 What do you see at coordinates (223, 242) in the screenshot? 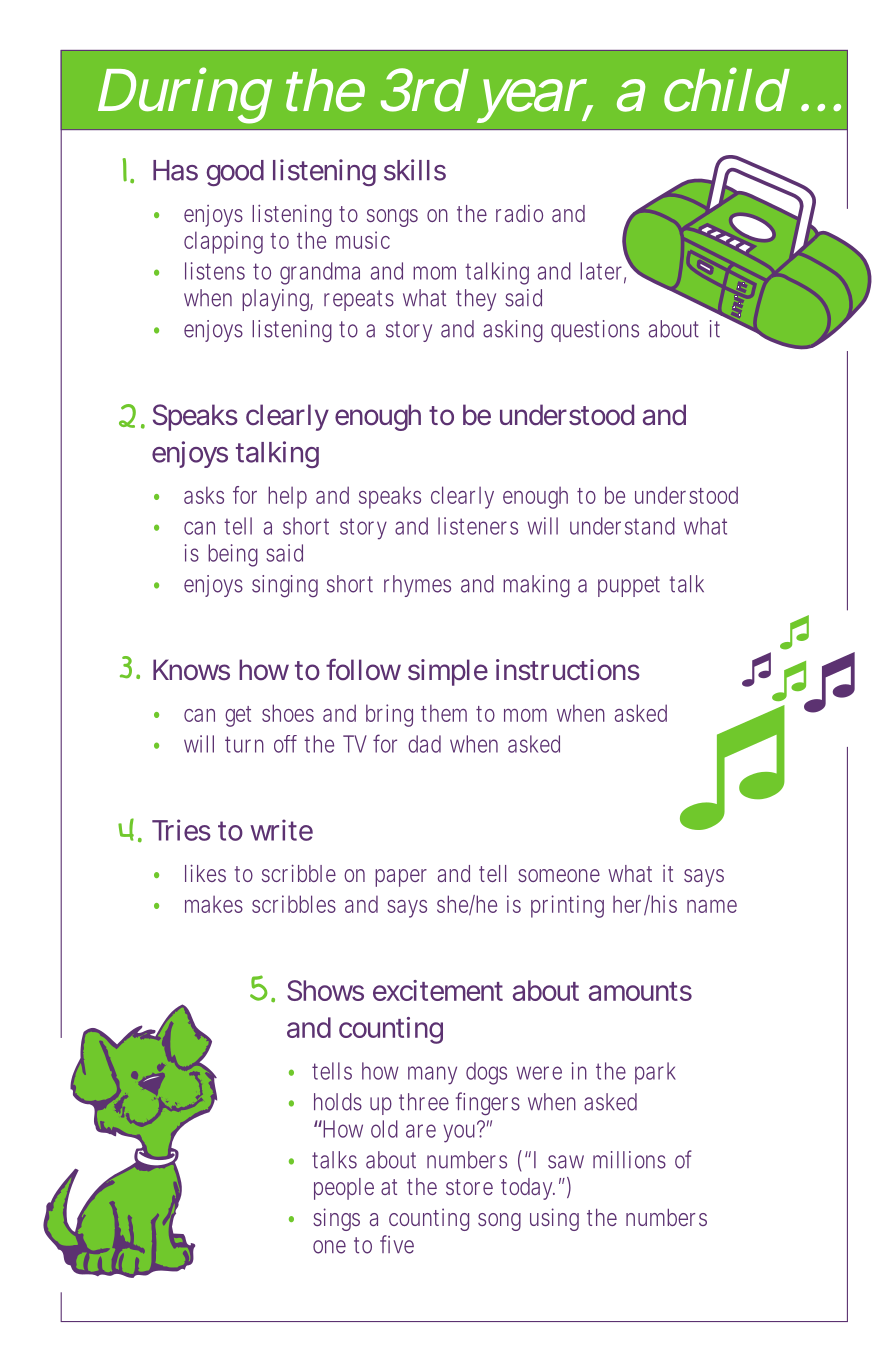
I see `clapping` at bounding box center [223, 242].
